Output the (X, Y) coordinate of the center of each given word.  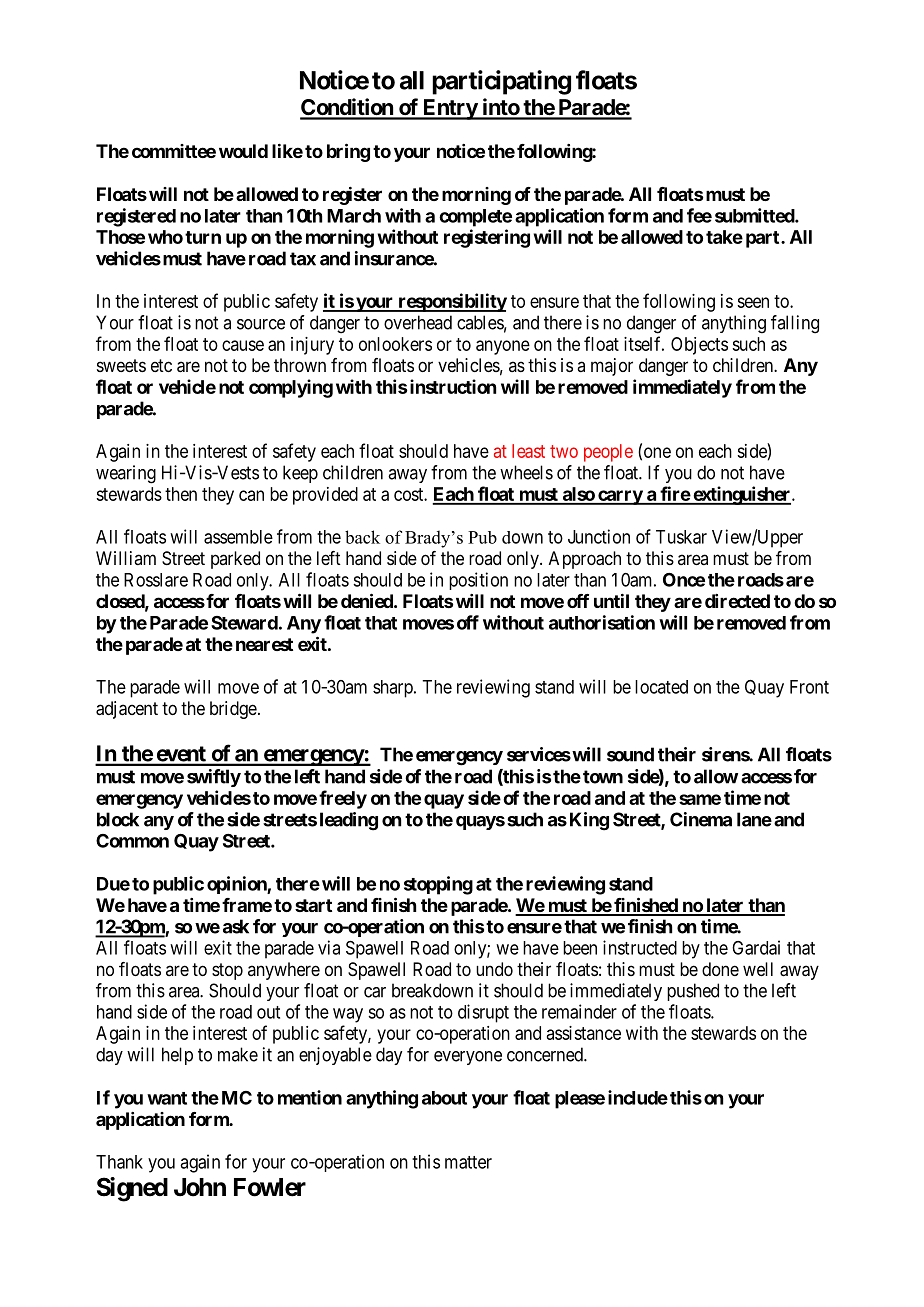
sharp (394, 689)
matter (468, 1162)
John (200, 1187)
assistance (584, 1033)
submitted (755, 215)
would (243, 151)
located (661, 687)
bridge (233, 710)
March (354, 216)
